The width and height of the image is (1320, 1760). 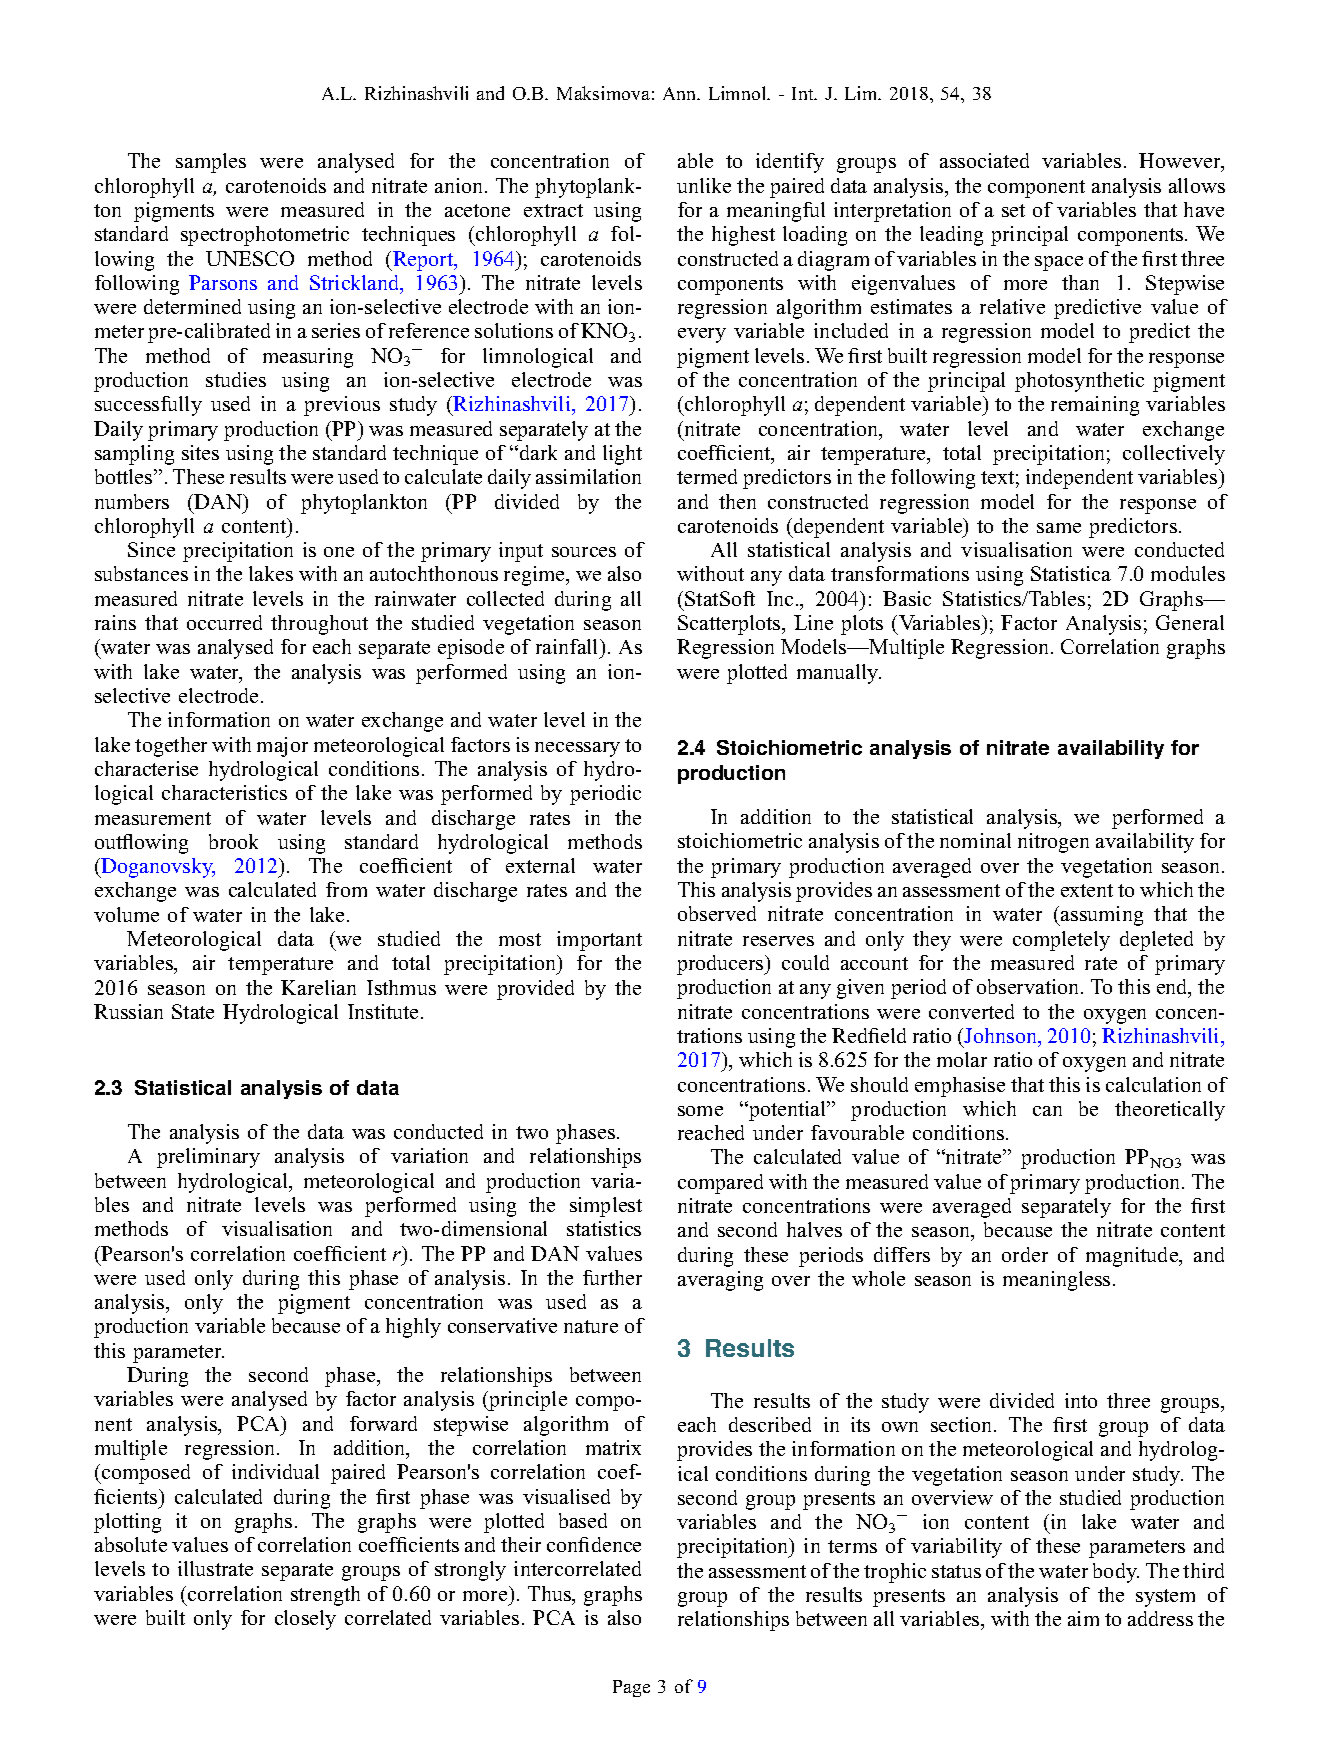 What do you see at coordinates (1059, 528) in the image?
I see `same` at bounding box center [1059, 528].
